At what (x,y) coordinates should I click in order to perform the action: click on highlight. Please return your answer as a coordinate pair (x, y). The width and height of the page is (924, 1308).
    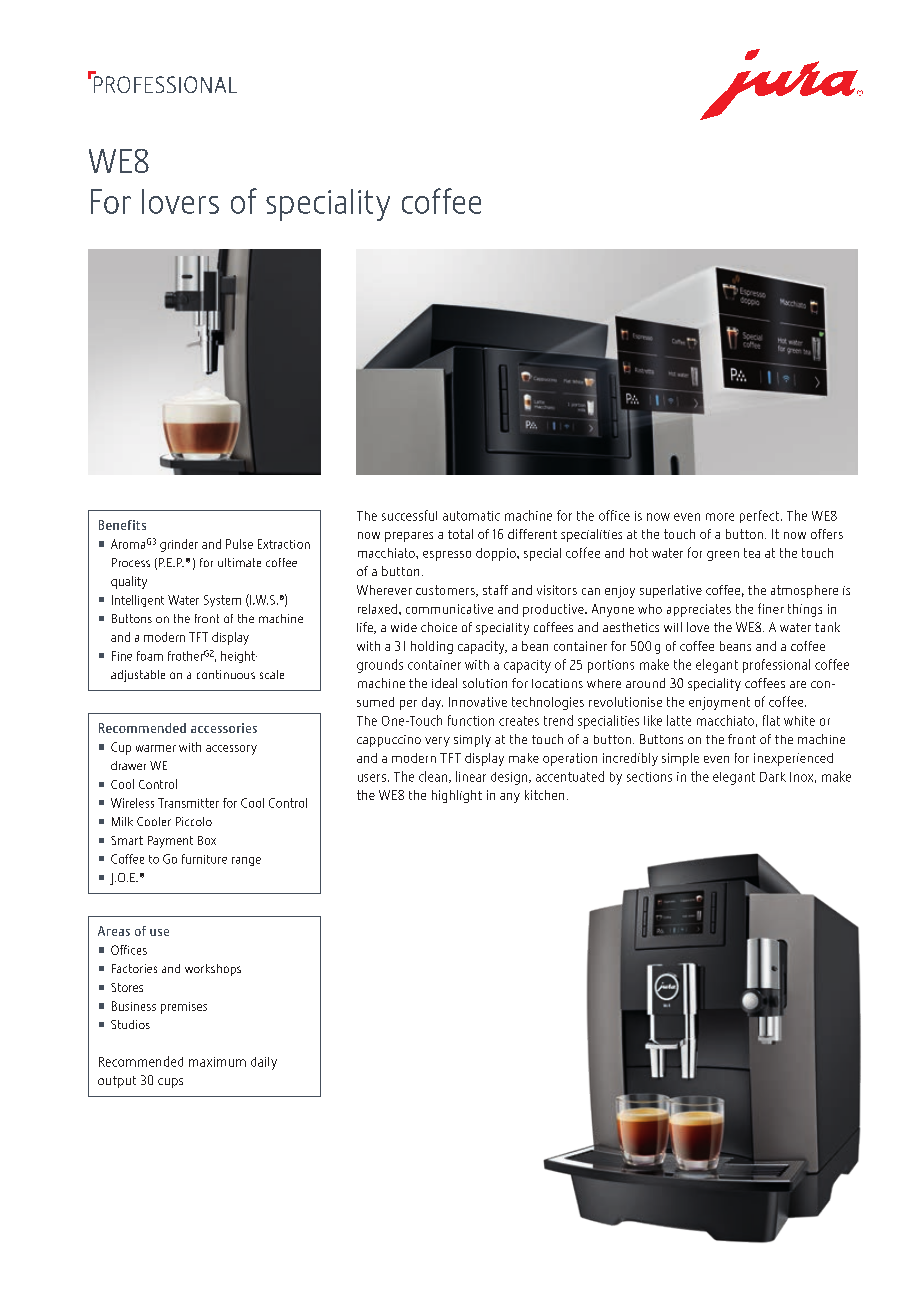
    Looking at the image, I should click on (457, 796).
